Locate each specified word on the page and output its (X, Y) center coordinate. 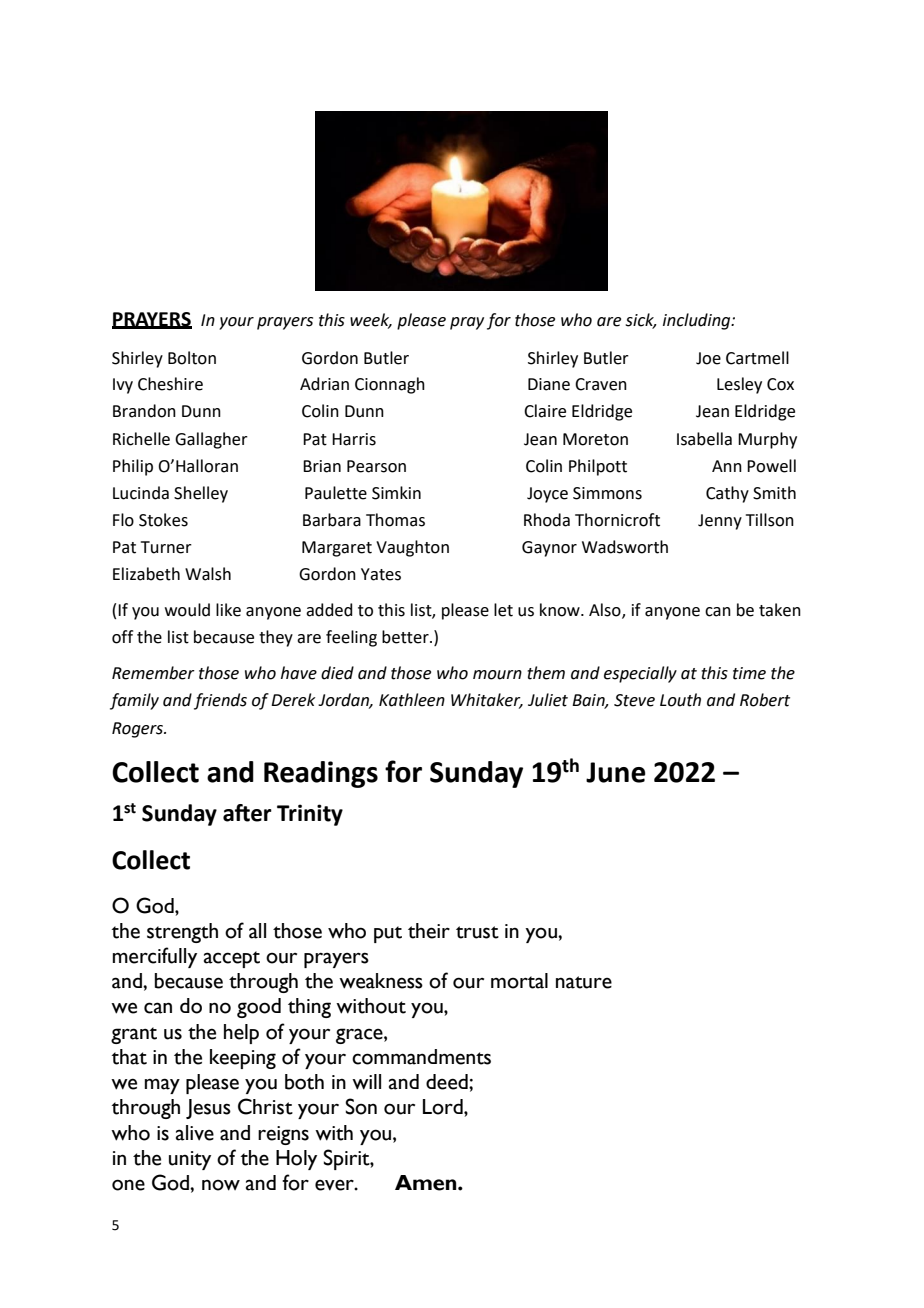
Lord (444, 1107)
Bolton (192, 358)
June (616, 772)
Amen (427, 1183)
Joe (708, 358)
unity (190, 1160)
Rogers (138, 730)
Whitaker (487, 701)
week (371, 320)
